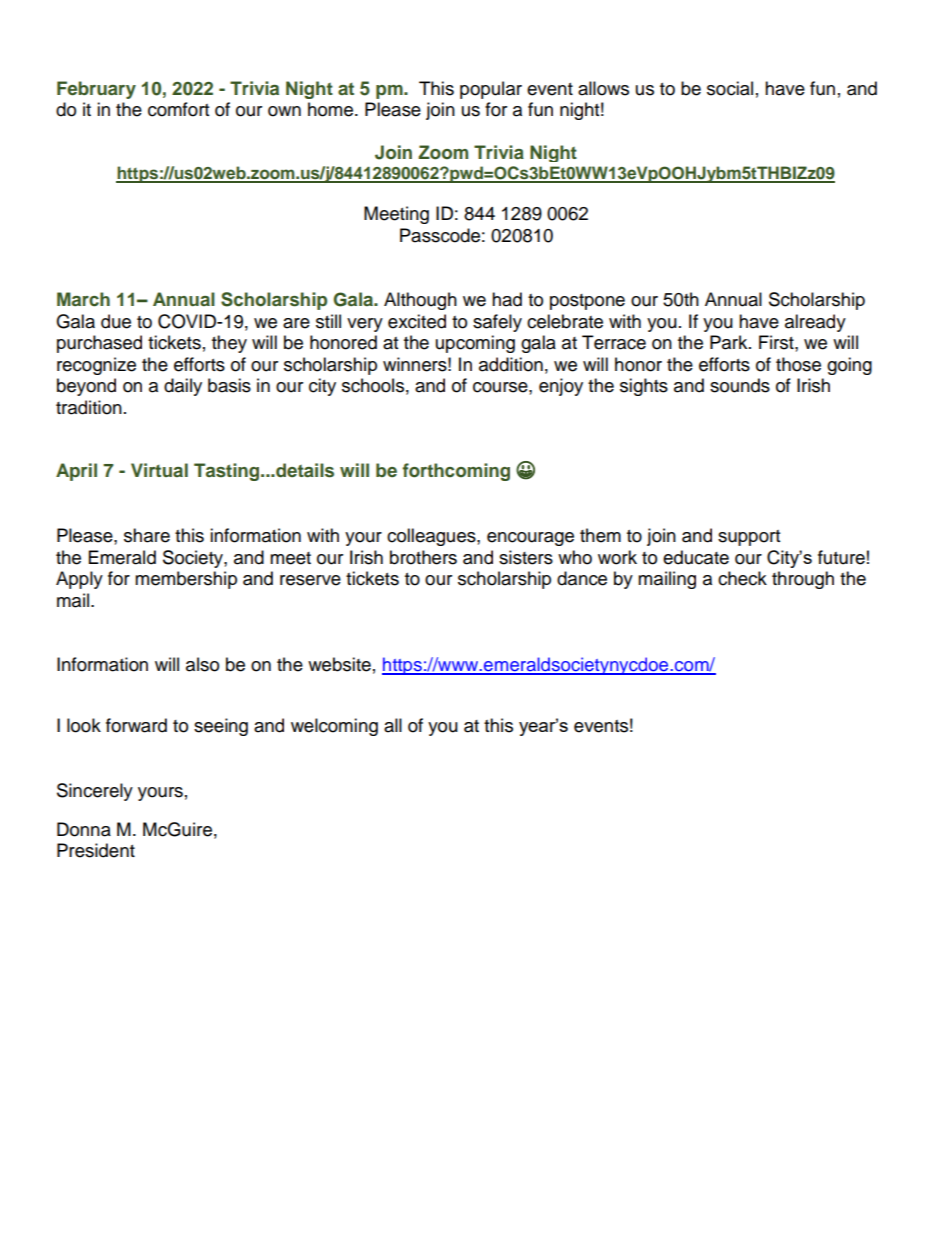 Image resolution: width=952 pixels, height=1233 pixels. Describe the element at coordinates (159, 470) in the document. I see `Virtual` at that location.
